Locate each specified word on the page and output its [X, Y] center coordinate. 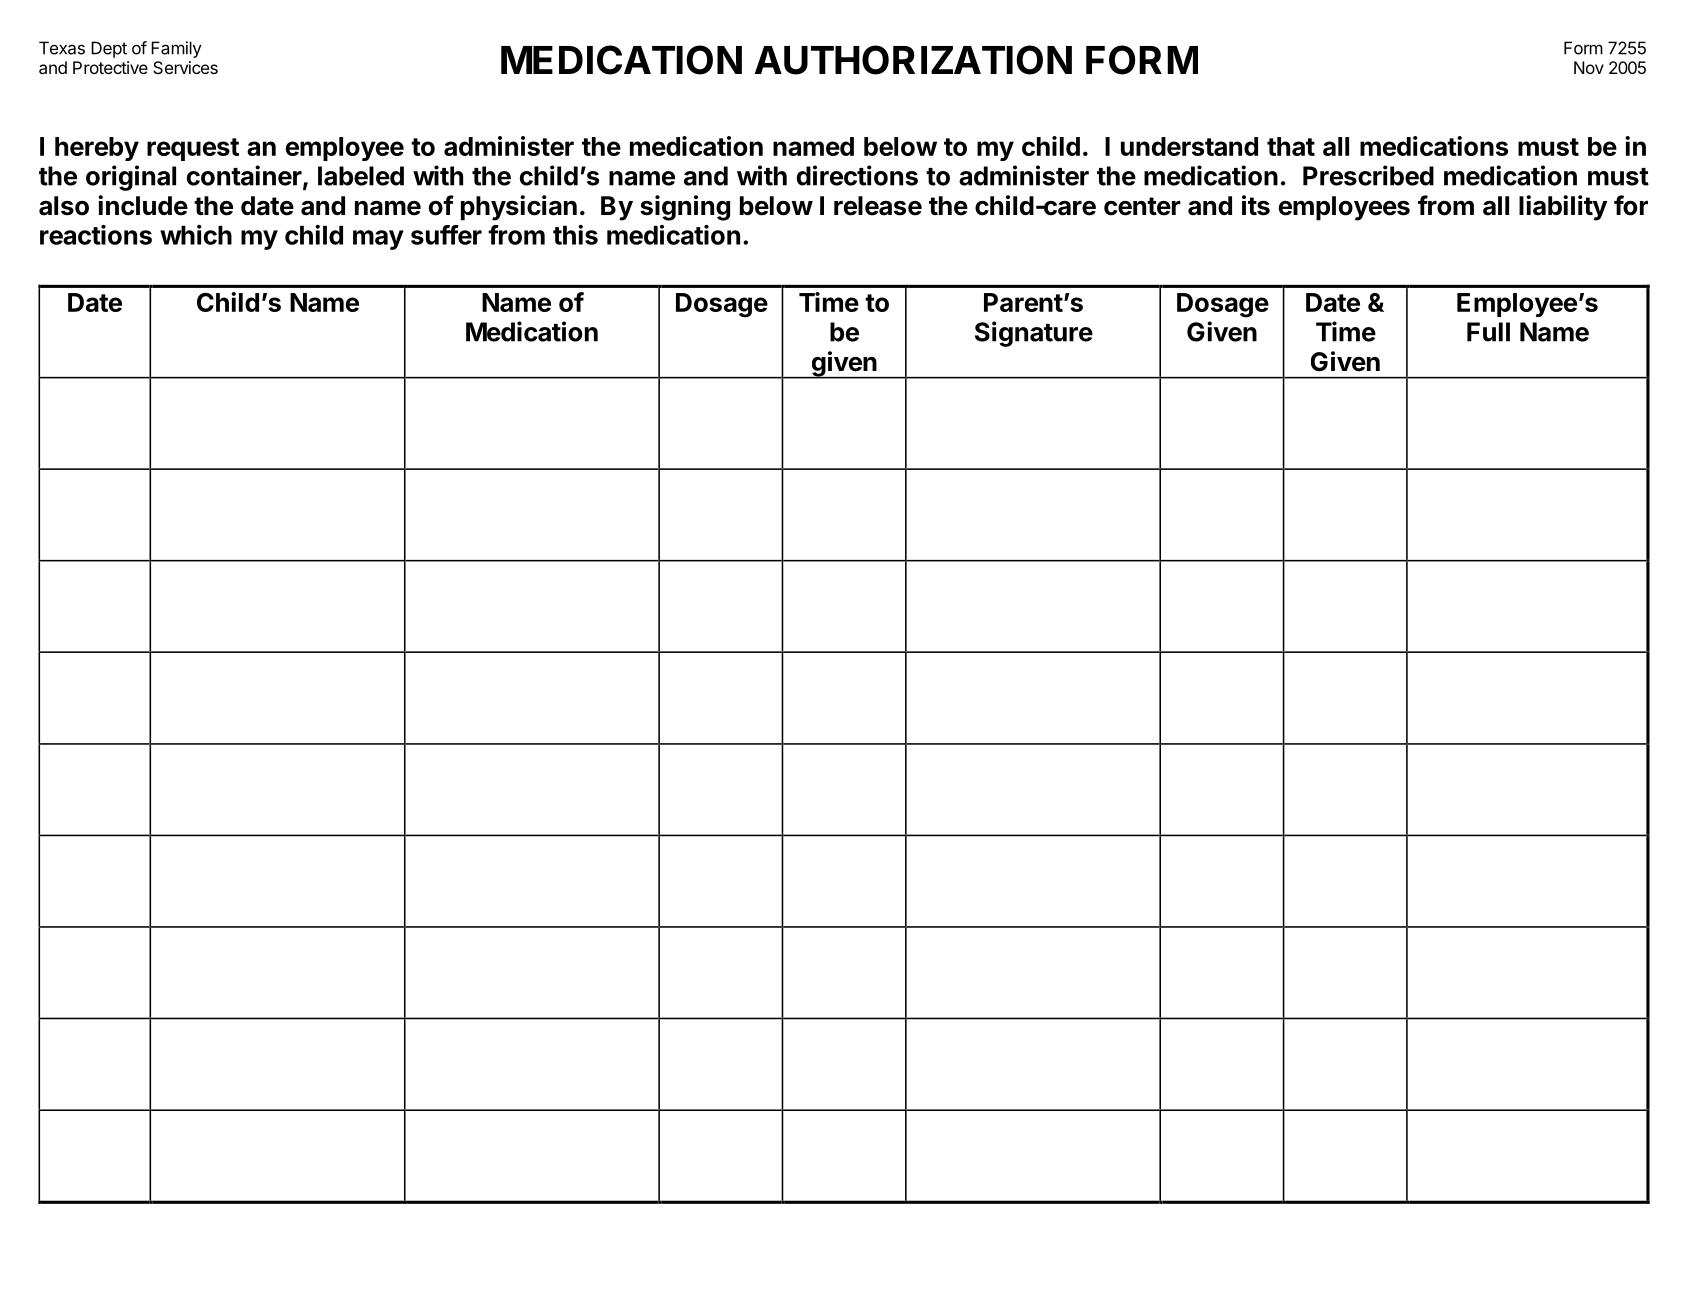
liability [1563, 208]
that [1291, 146]
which [196, 235]
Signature [1034, 334]
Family [176, 49]
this [575, 235]
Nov [1589, 67]
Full [1488, 332]
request [193, 149]
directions [857, 175]
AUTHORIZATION [913, 60]
